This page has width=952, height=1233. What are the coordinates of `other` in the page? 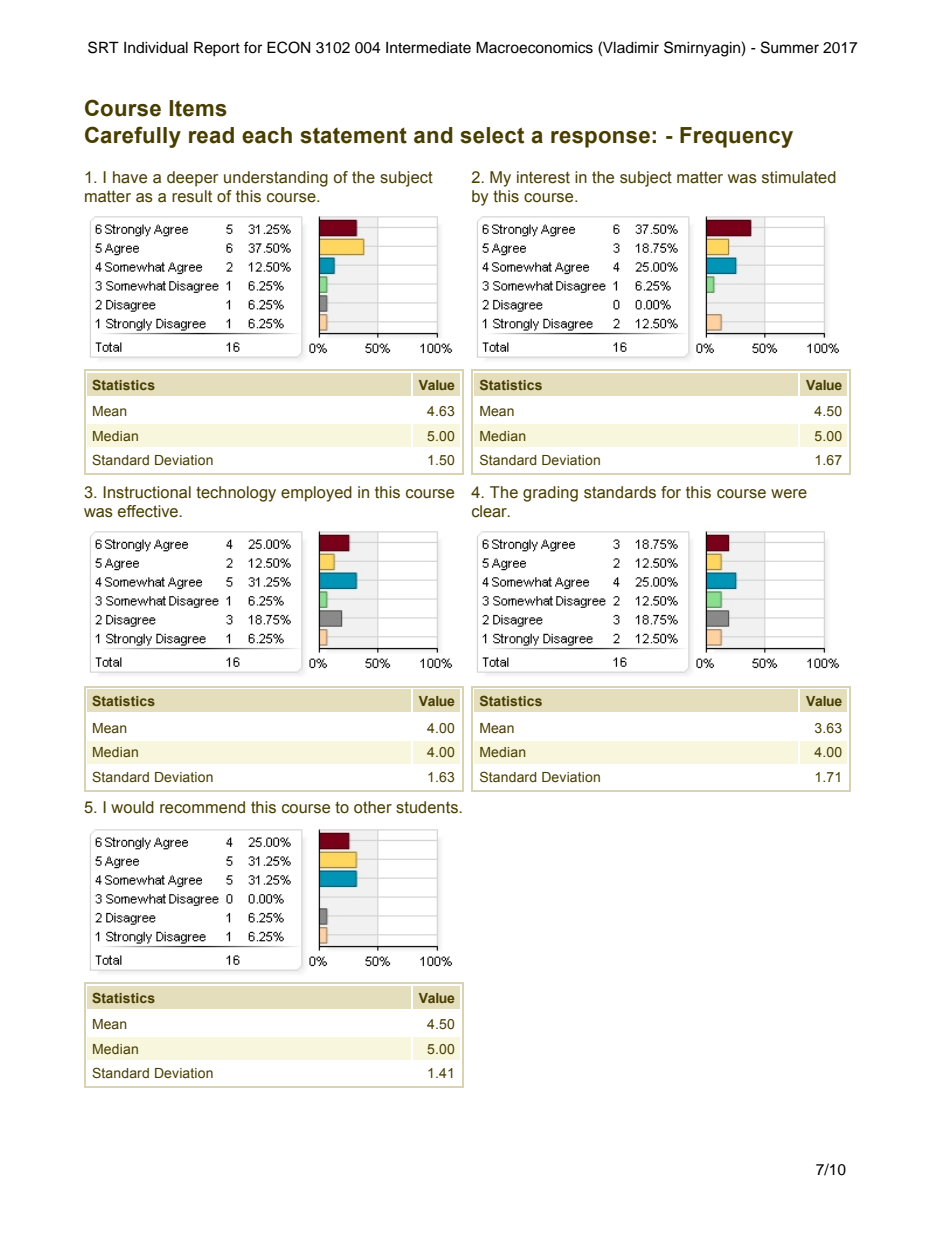 It's located at (373, 807).
